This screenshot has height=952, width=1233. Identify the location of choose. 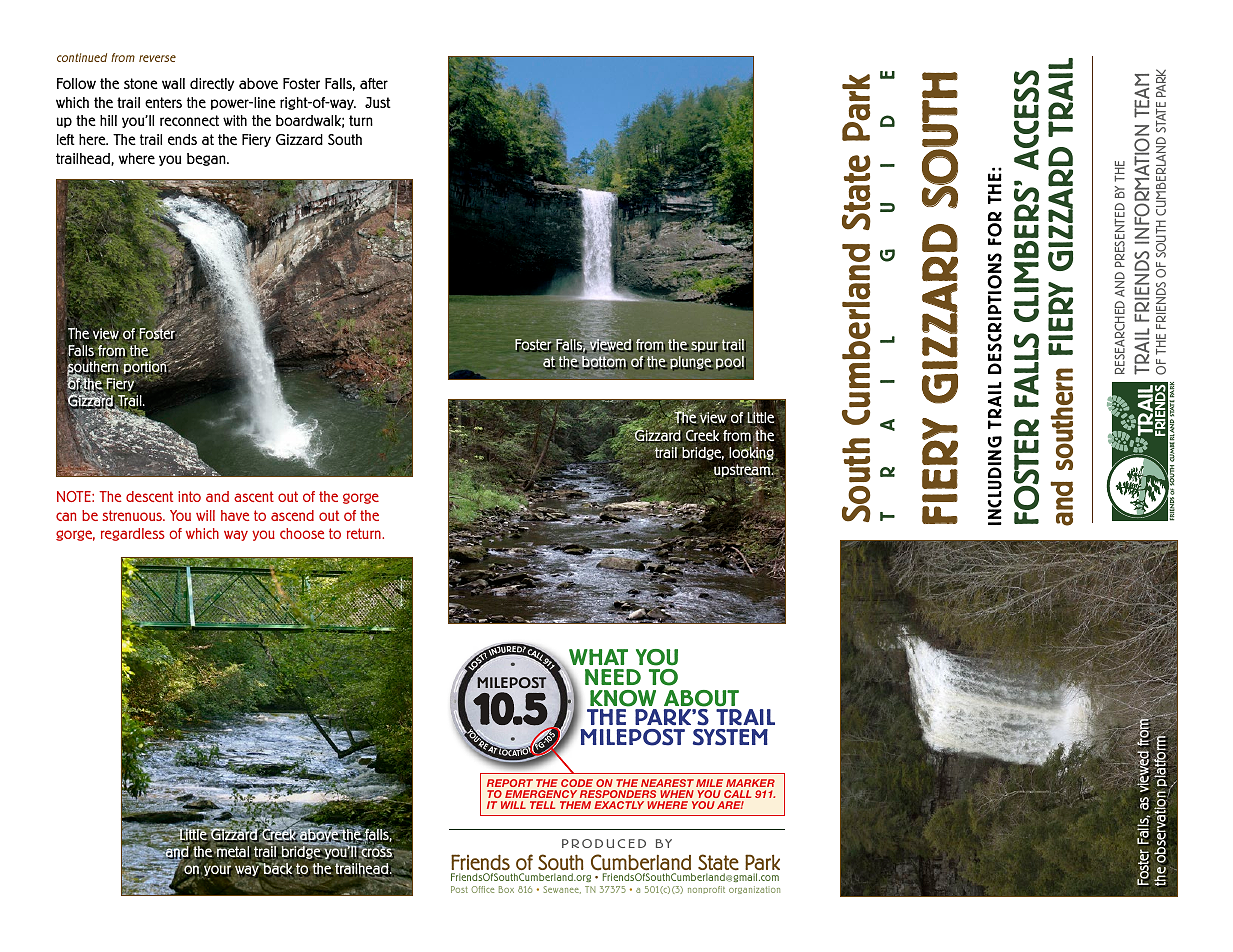
(302, 533).
